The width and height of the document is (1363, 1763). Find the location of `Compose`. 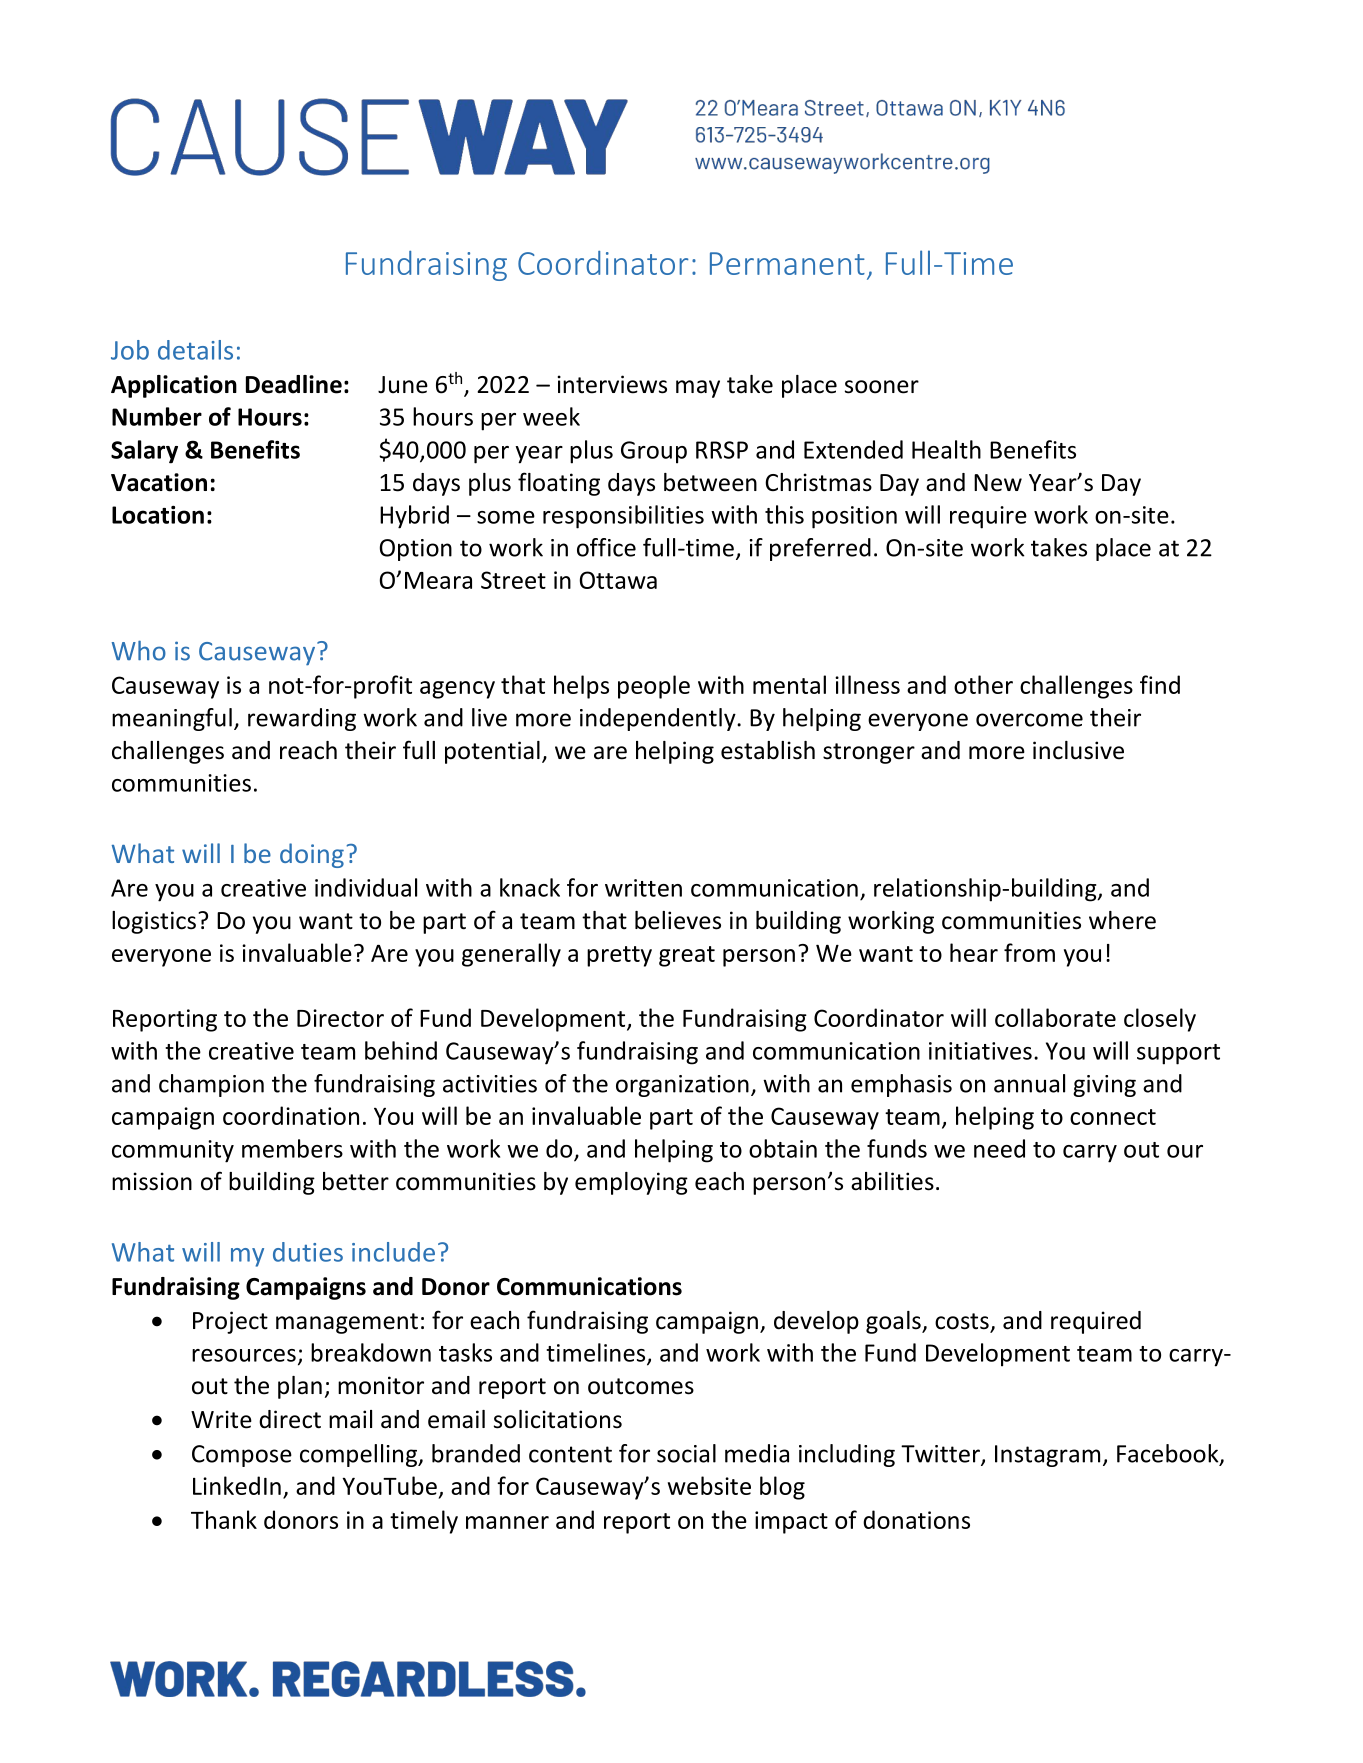

Compose is located at coordinates (242, 1456).
